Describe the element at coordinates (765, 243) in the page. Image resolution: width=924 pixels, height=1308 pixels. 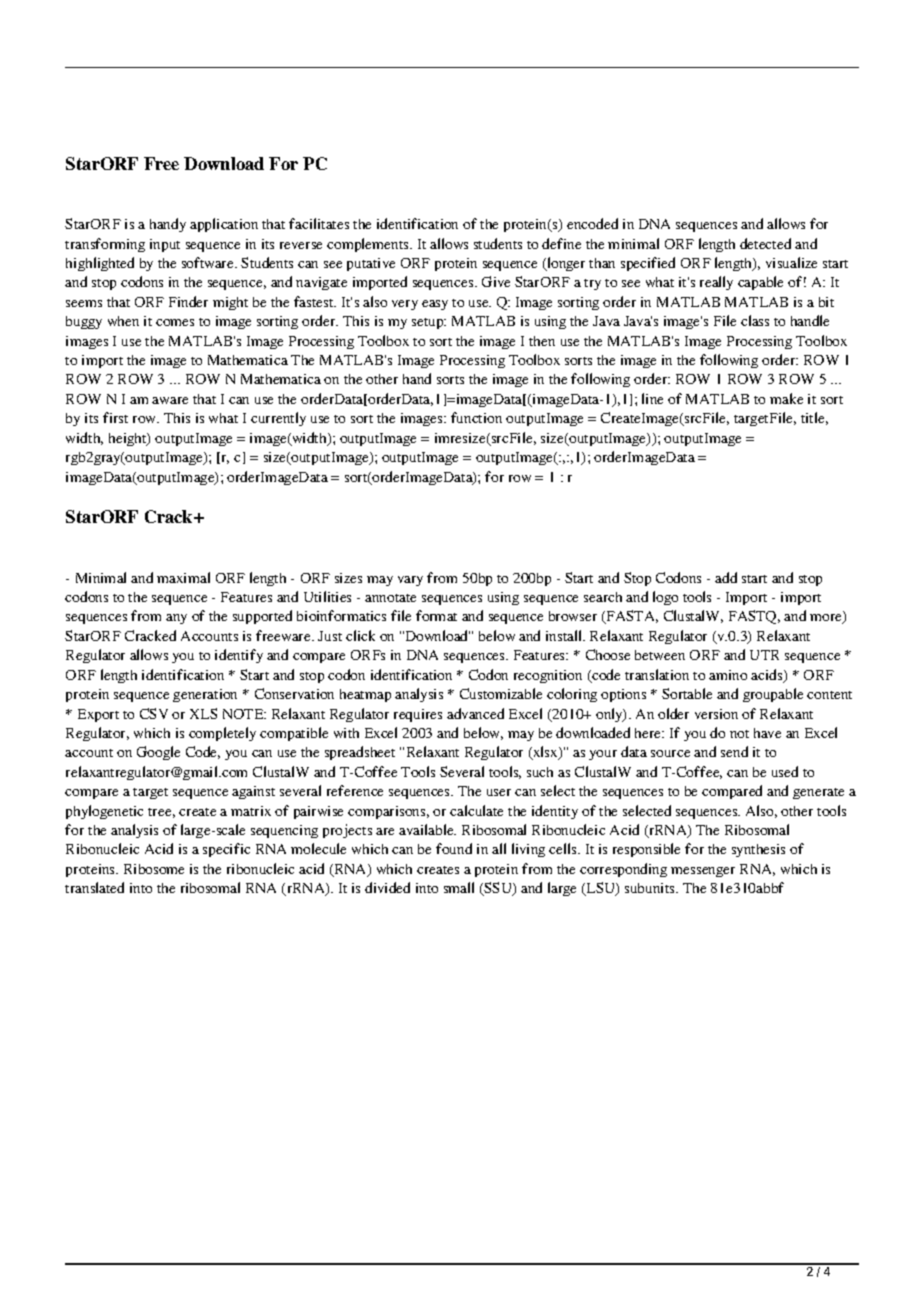
I see `detected` at that location.
